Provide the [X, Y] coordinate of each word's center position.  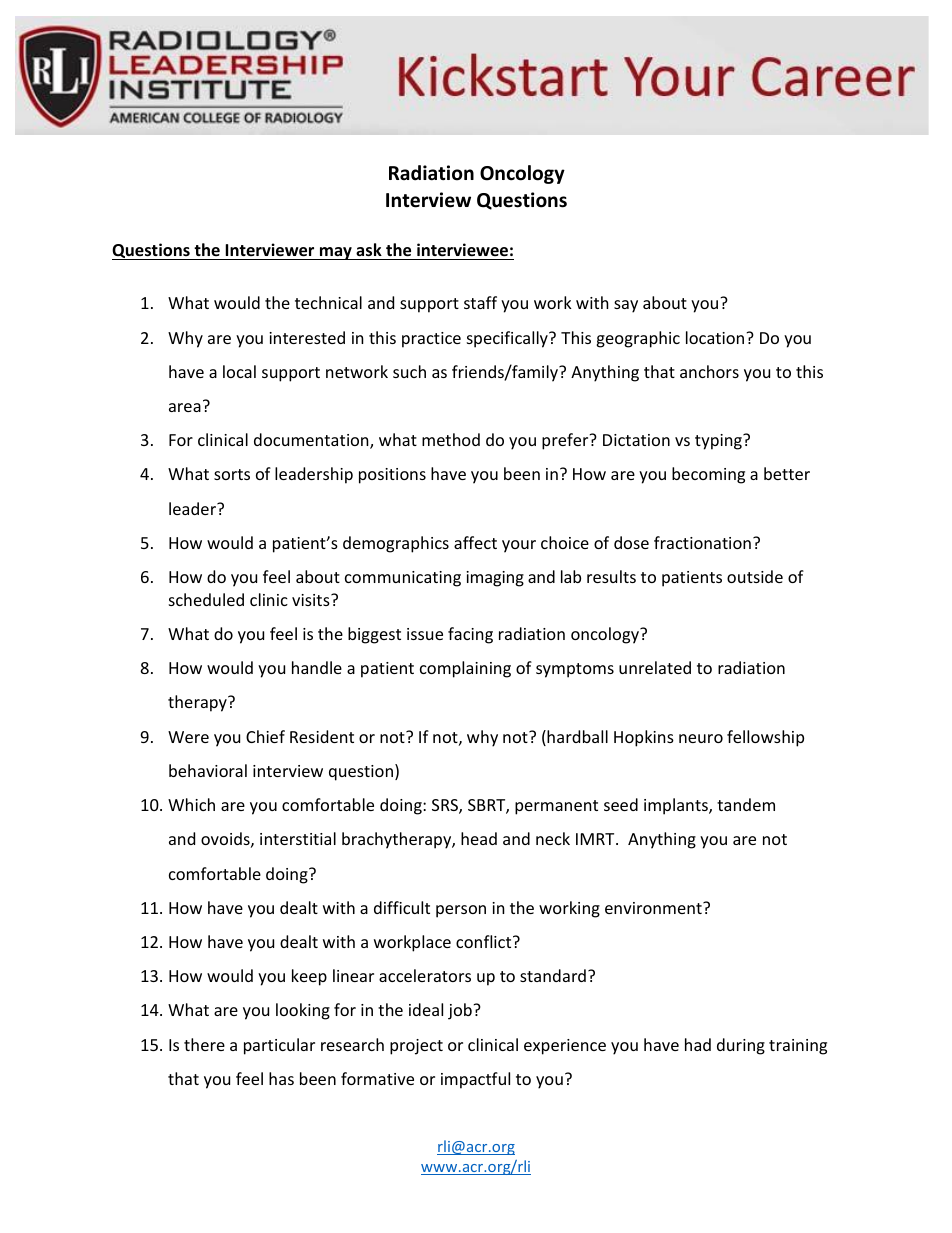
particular [279, 1046]
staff [480, 302]
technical [328, 302]
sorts [232, 474]
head [479, 838]
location [716, 337]
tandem [746, 804]
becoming [708, 475]
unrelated [655, 667]
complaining [465, 669]
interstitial [298, 838]
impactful [475, 1080]
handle [317, 667]
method [451, 439]
